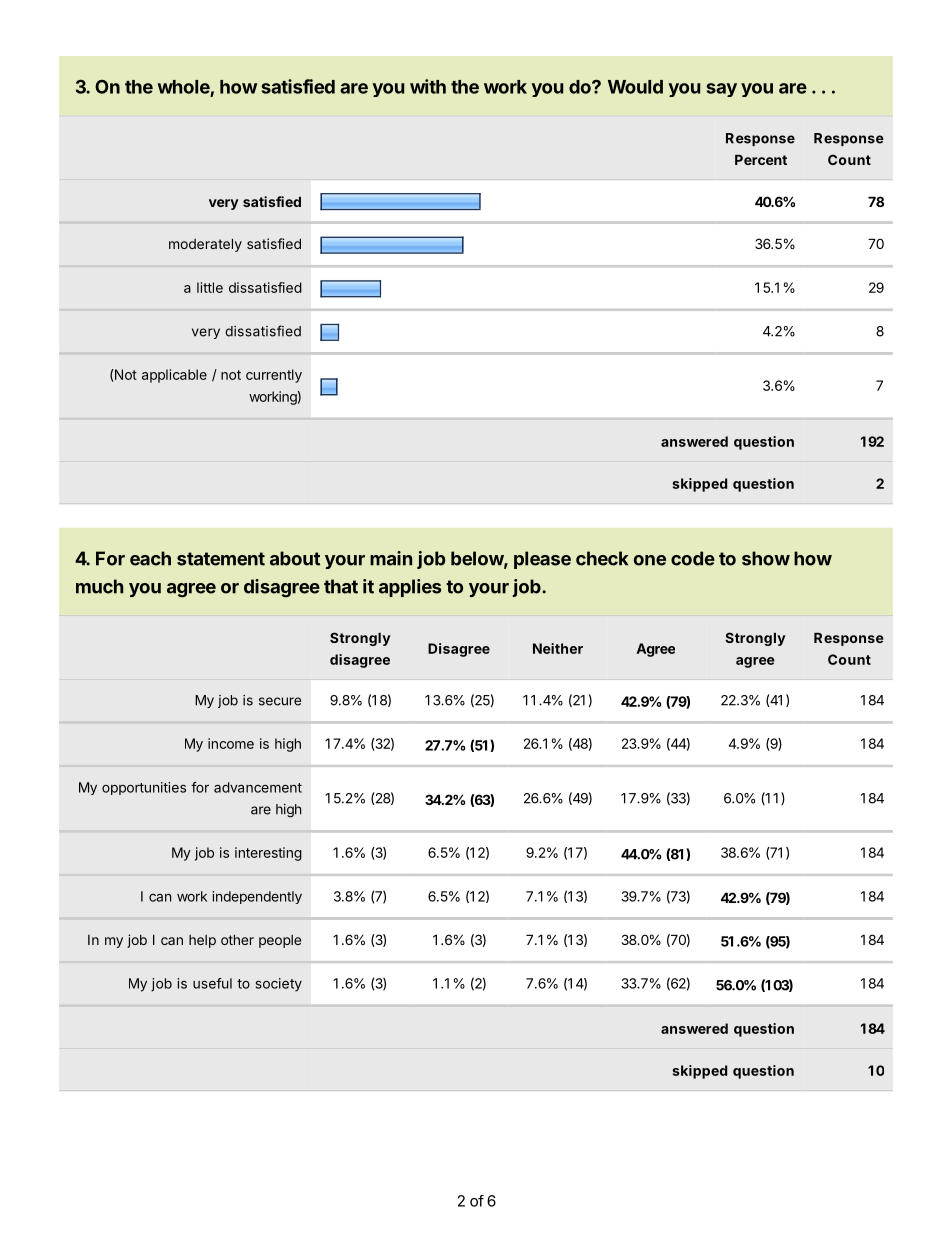  I want to click on say, so click(721, 90).
